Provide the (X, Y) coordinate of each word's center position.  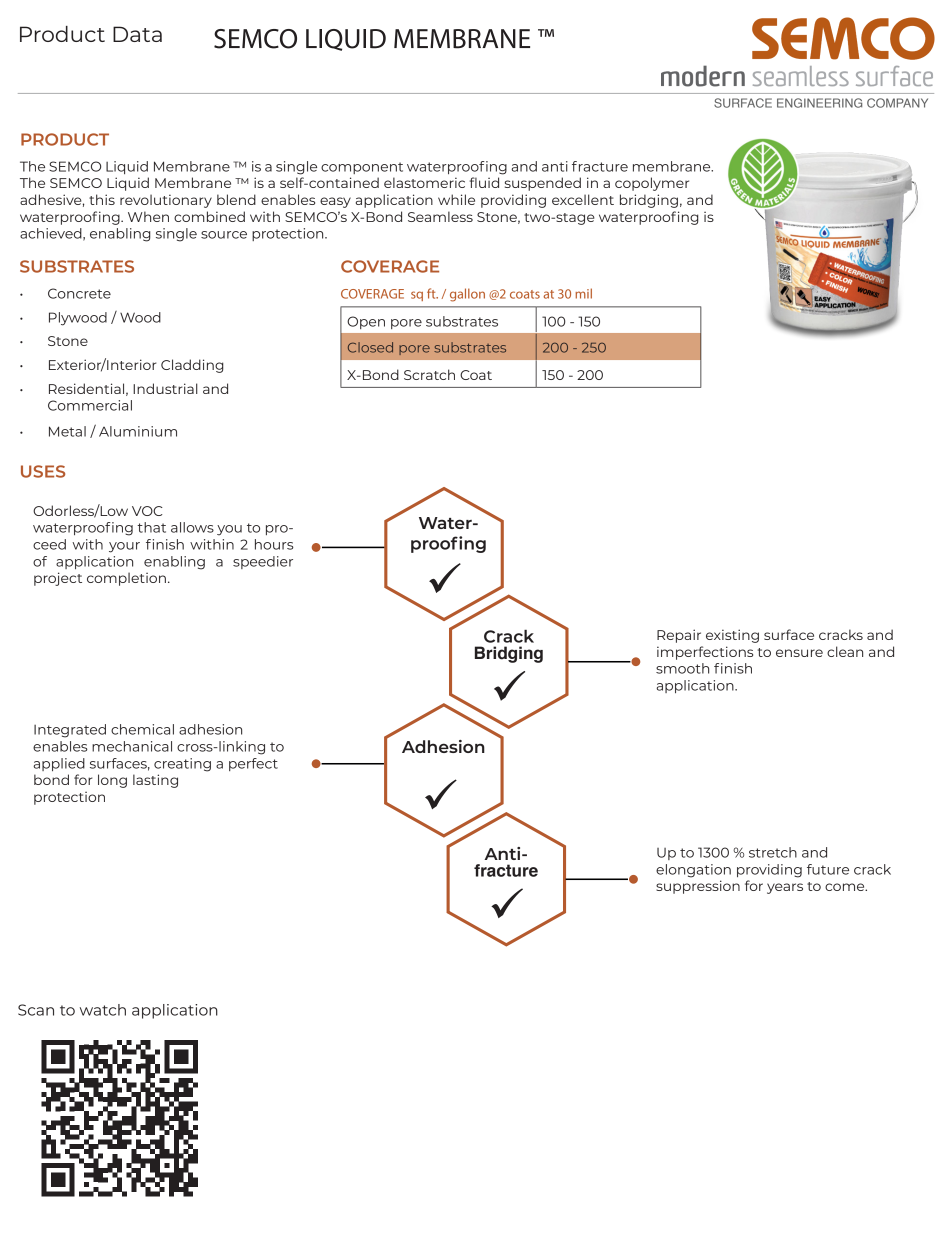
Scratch (429, 374)
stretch (773, 852)
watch (103, 1010)
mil (583, 293)
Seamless (440, 216)
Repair (679, 636)
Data (137, 34)
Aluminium (138, 431)
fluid (484, 182)
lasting (155, 781)
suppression (698, 887)
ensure (799, 653)
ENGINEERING (819, 103)
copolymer (652, 184)
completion (126, 579)
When (148, 216)
